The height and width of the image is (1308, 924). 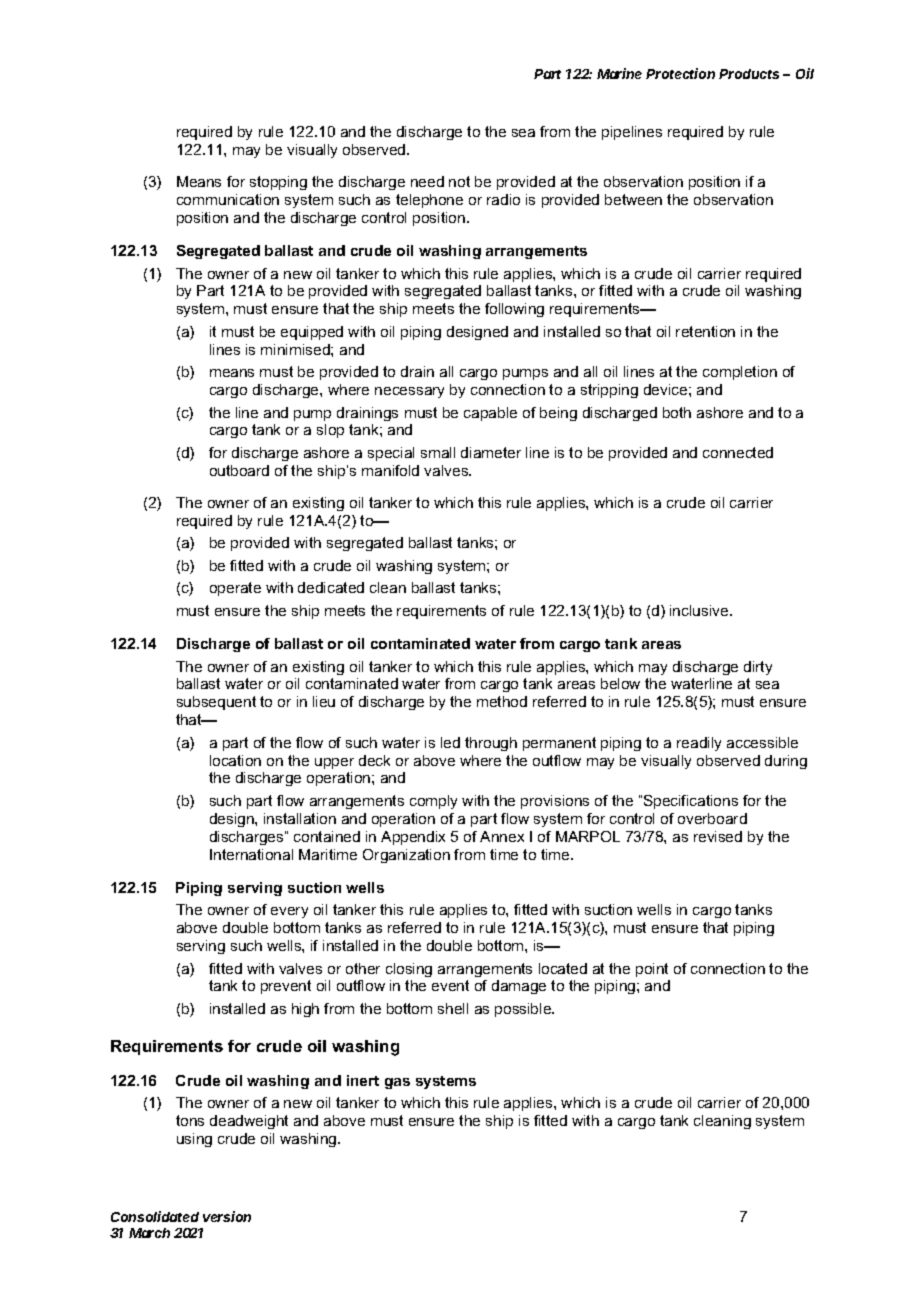 I want to click on subsequent, so click(x=216, y=703).
